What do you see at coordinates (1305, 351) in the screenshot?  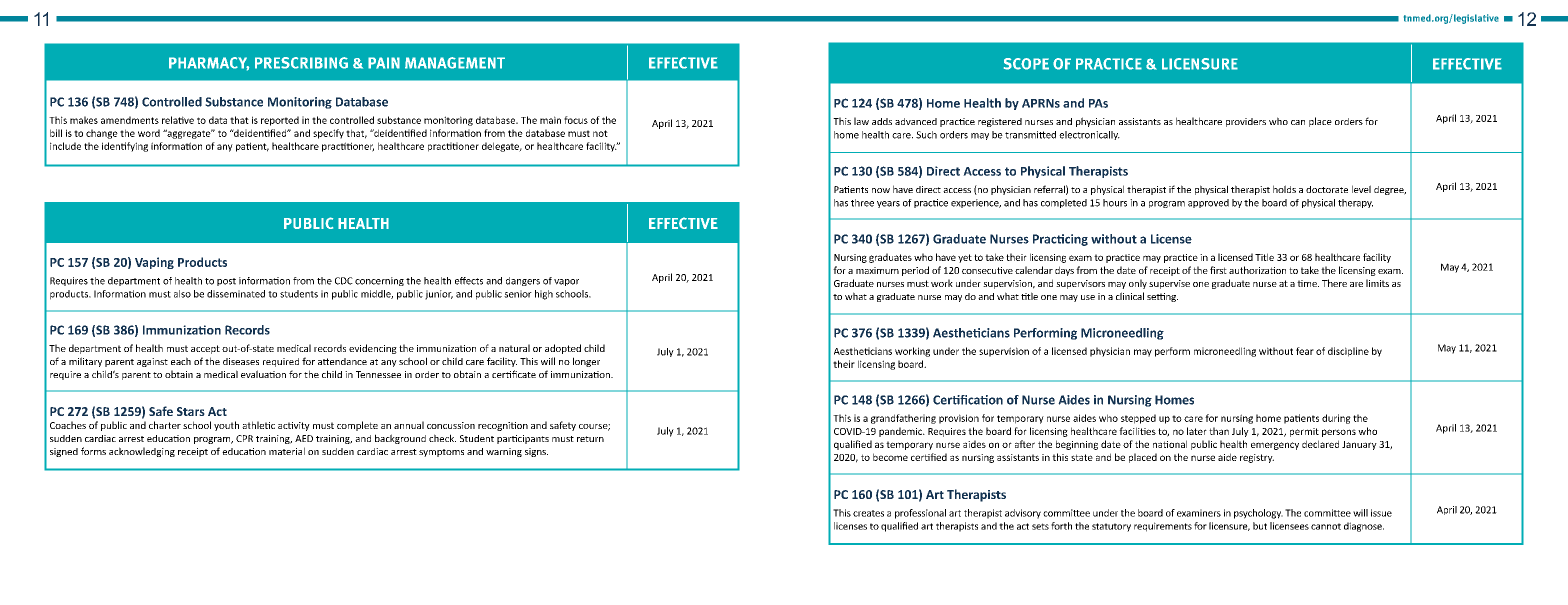 I see `fear` at bounding box center [1305, 351].
